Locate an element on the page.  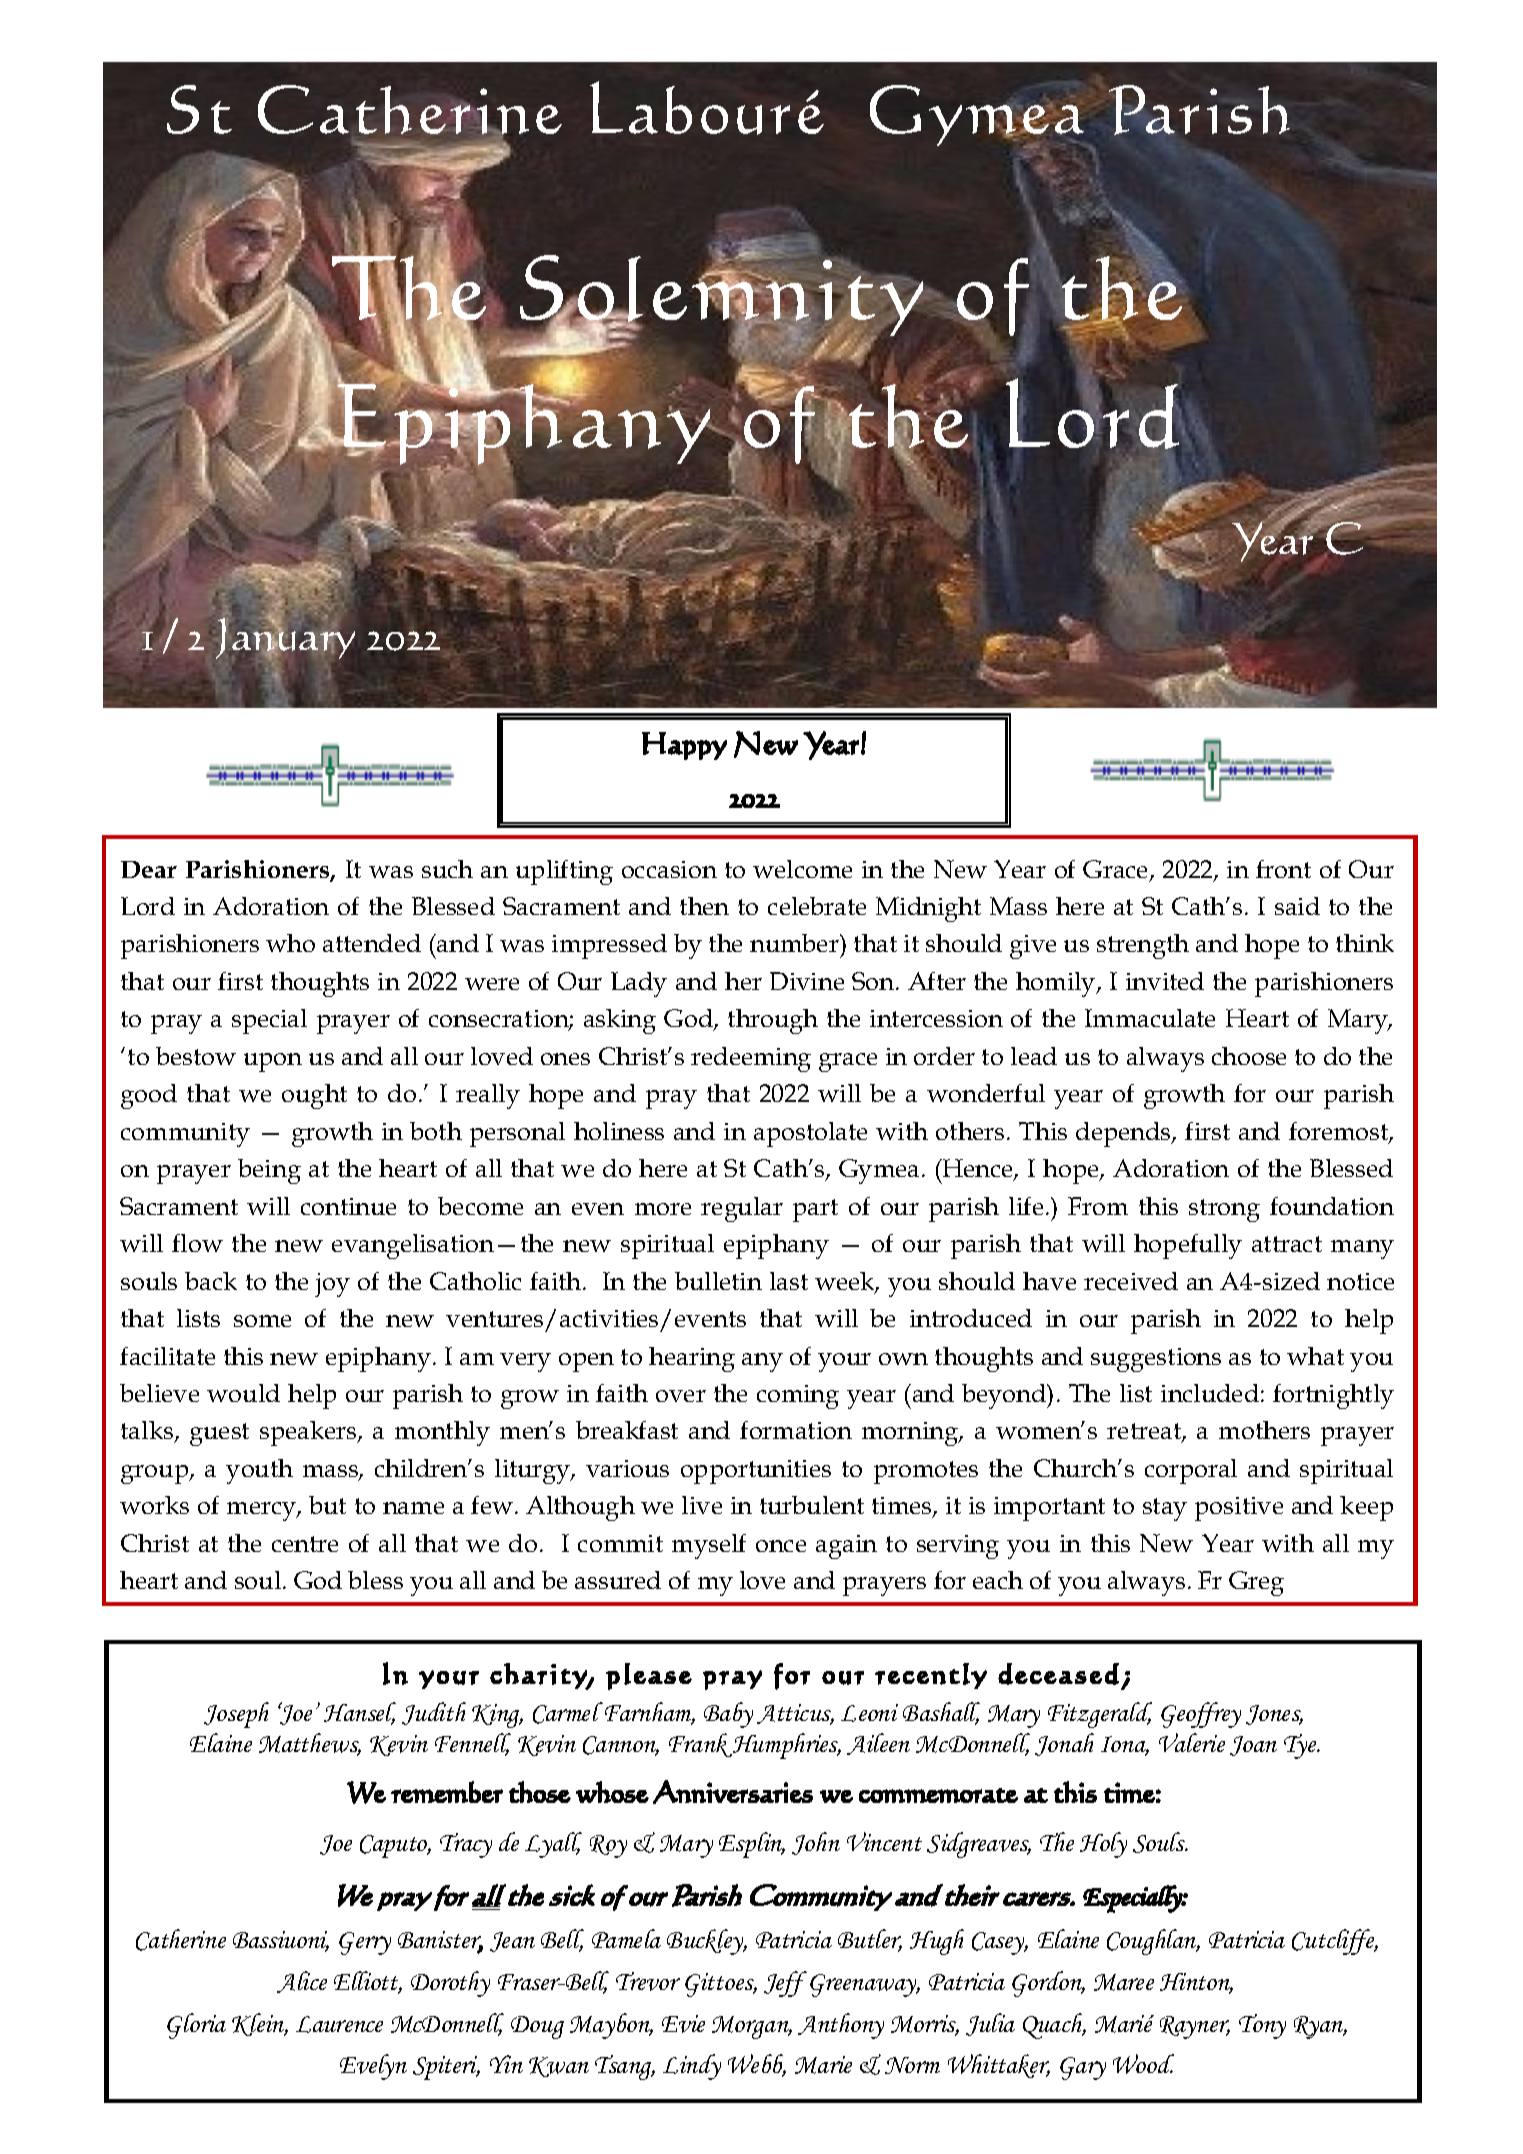
included is located at coordinates (1210, 1393).
